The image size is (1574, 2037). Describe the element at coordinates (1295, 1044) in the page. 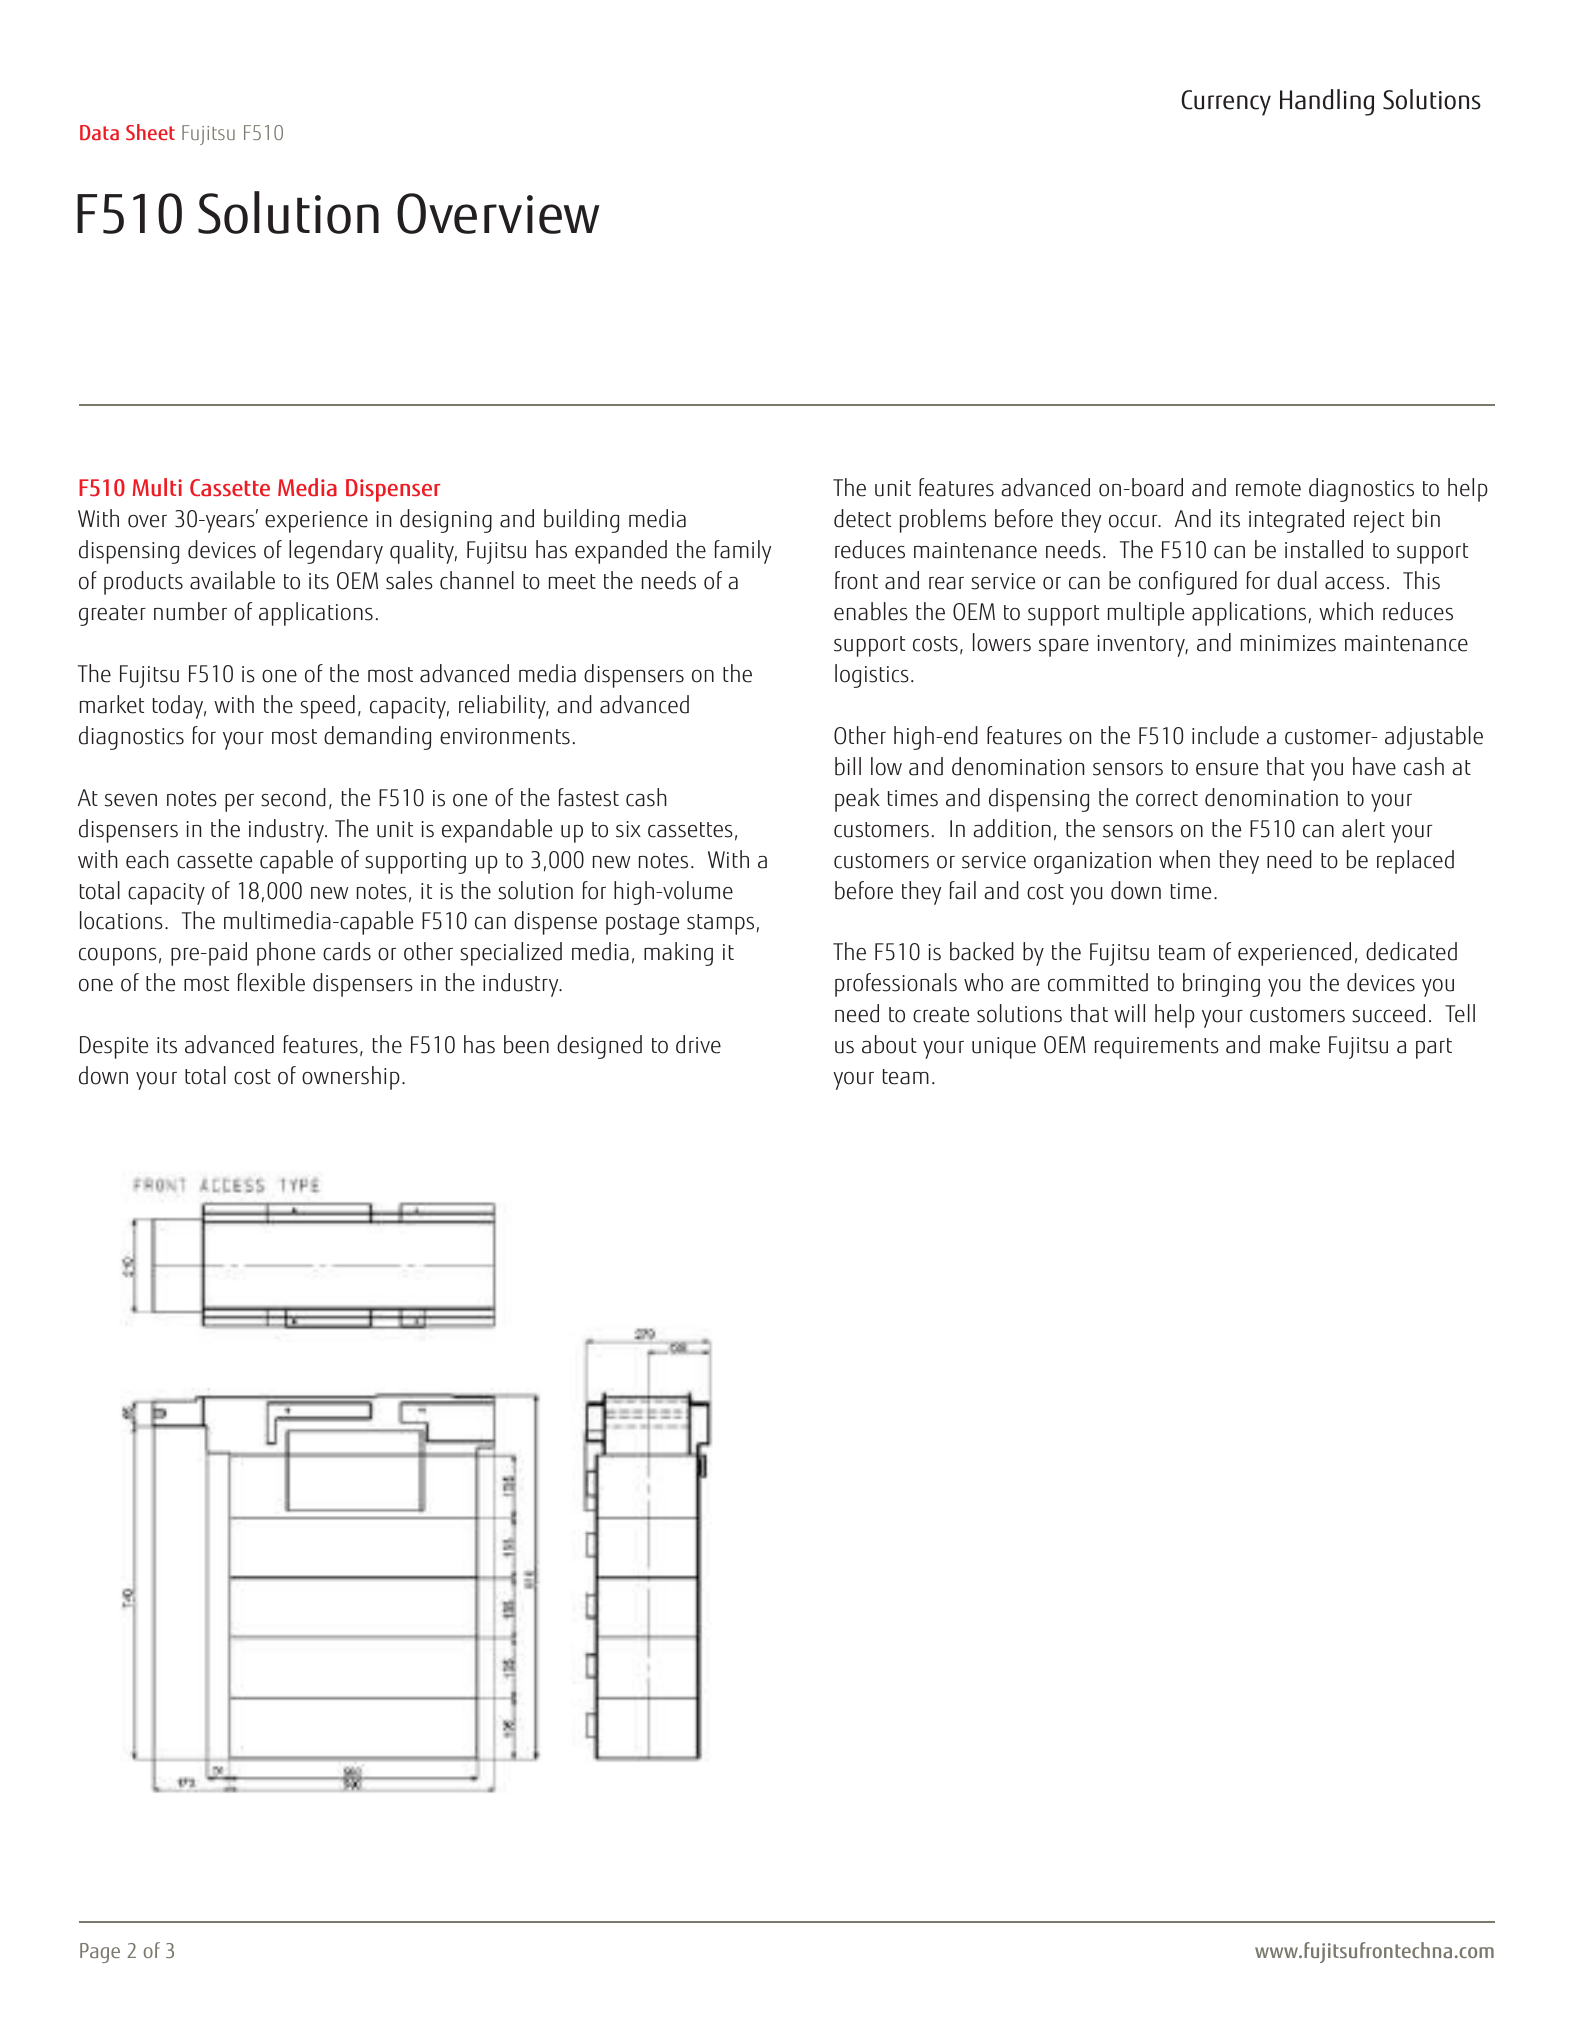

I see `make` at that location.
